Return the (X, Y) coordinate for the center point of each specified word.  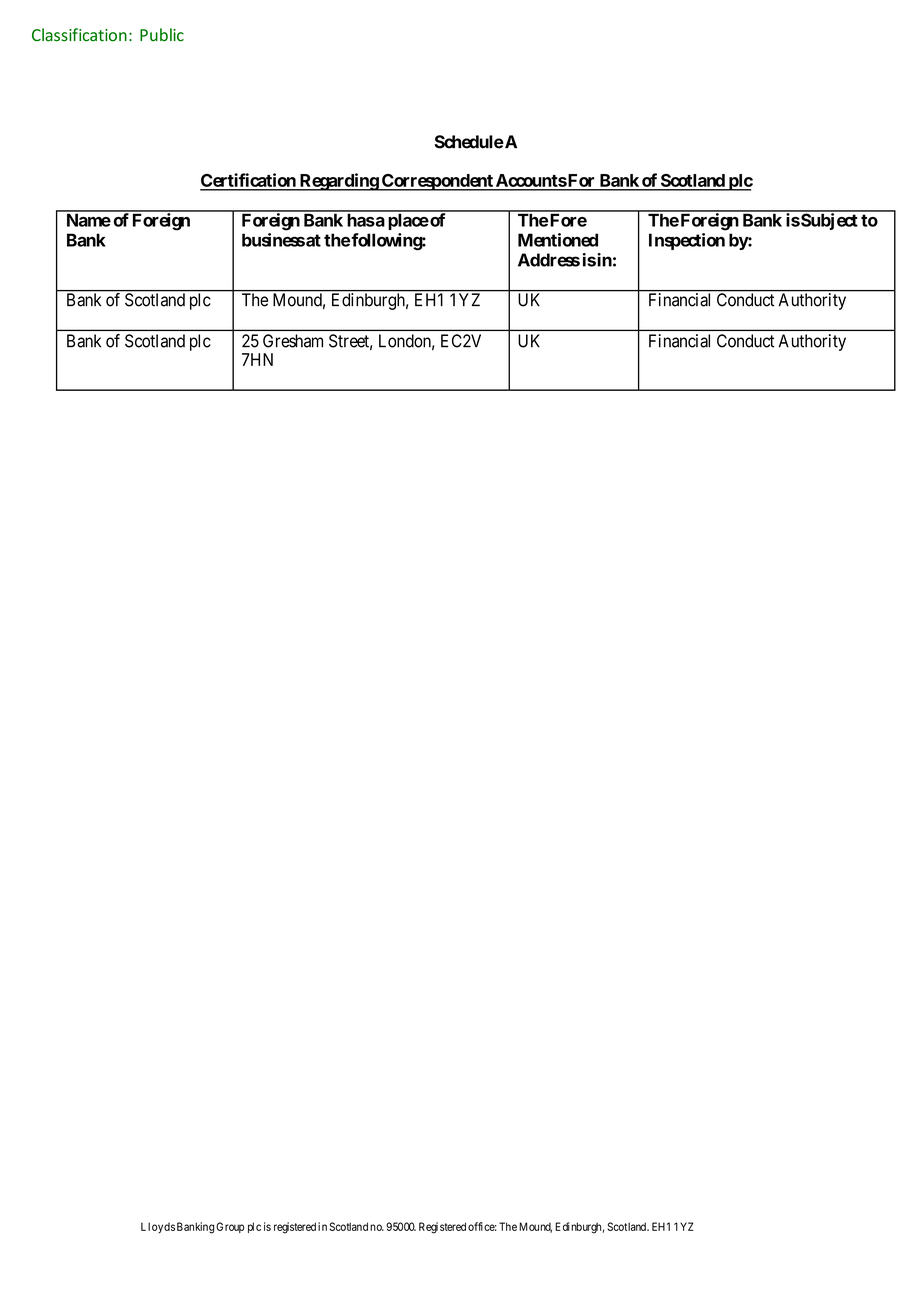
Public (162, 35)
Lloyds (158, 1227)
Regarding (338, 182)
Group (230, 1227)
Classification (79, 35)
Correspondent (437, 182)
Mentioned (558, 240)
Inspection (687, 241)
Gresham (293, 341)
